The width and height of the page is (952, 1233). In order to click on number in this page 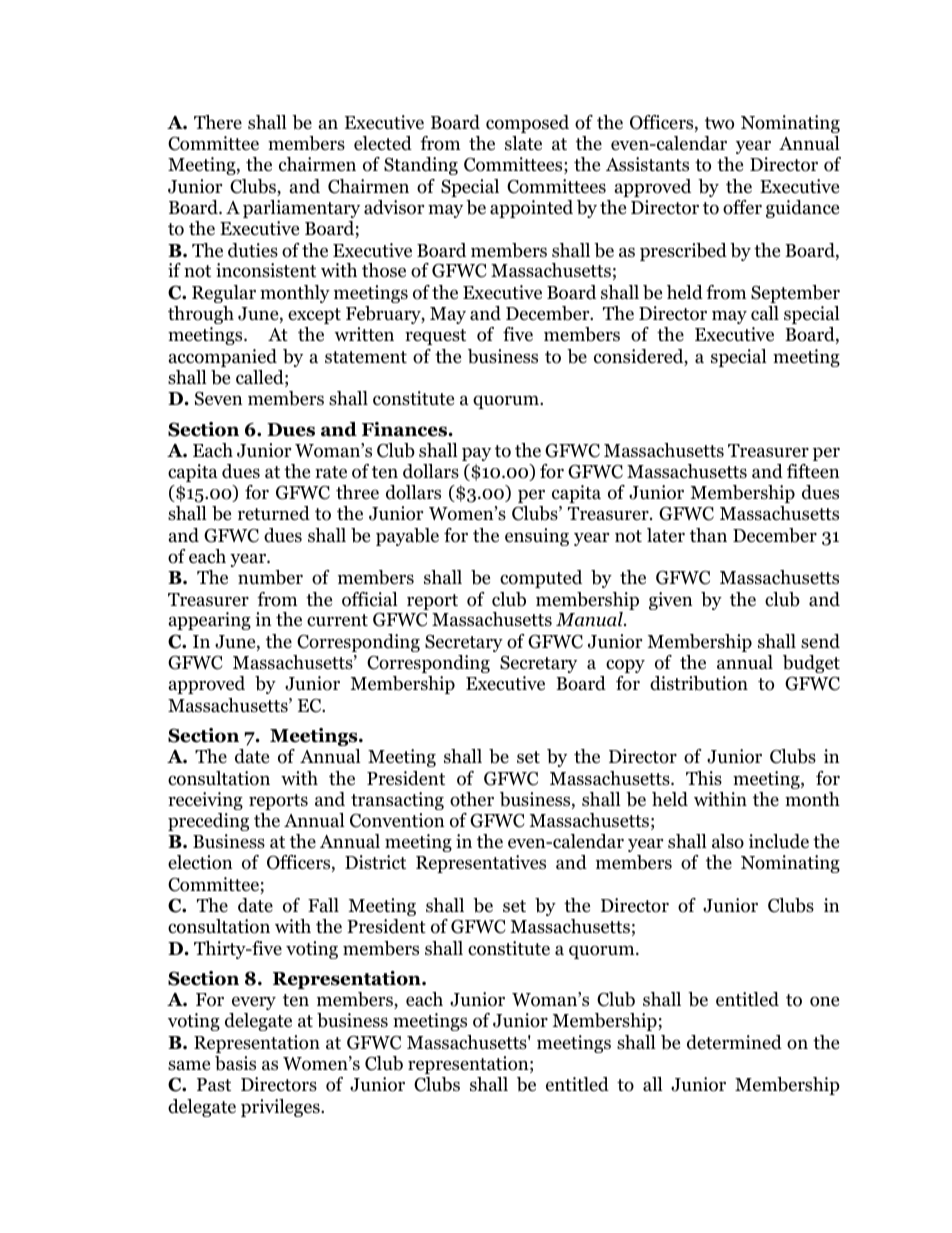, I will do `click(270, 577)`.
